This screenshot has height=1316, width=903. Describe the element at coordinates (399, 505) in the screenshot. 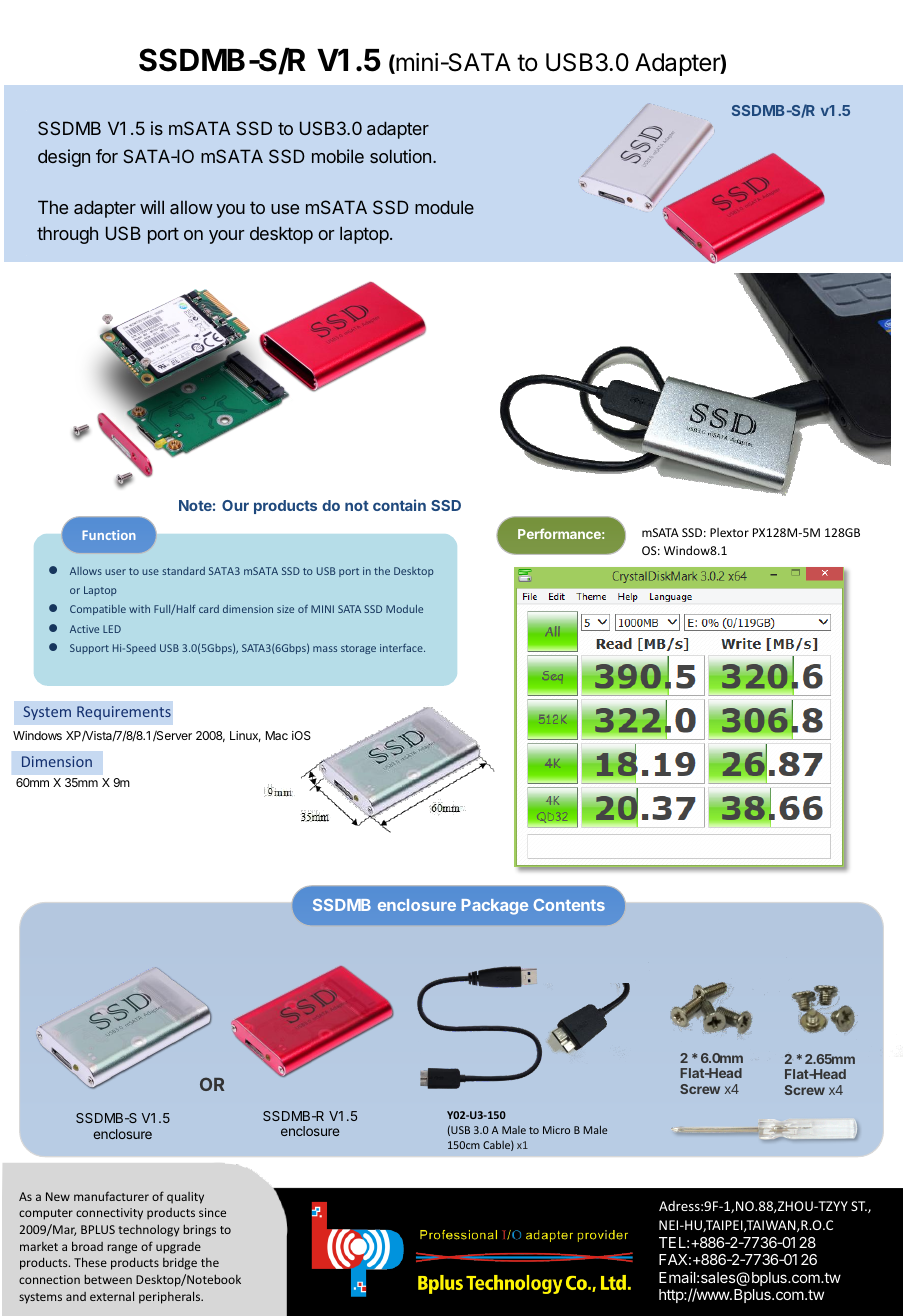

I see `contain` at that location.
